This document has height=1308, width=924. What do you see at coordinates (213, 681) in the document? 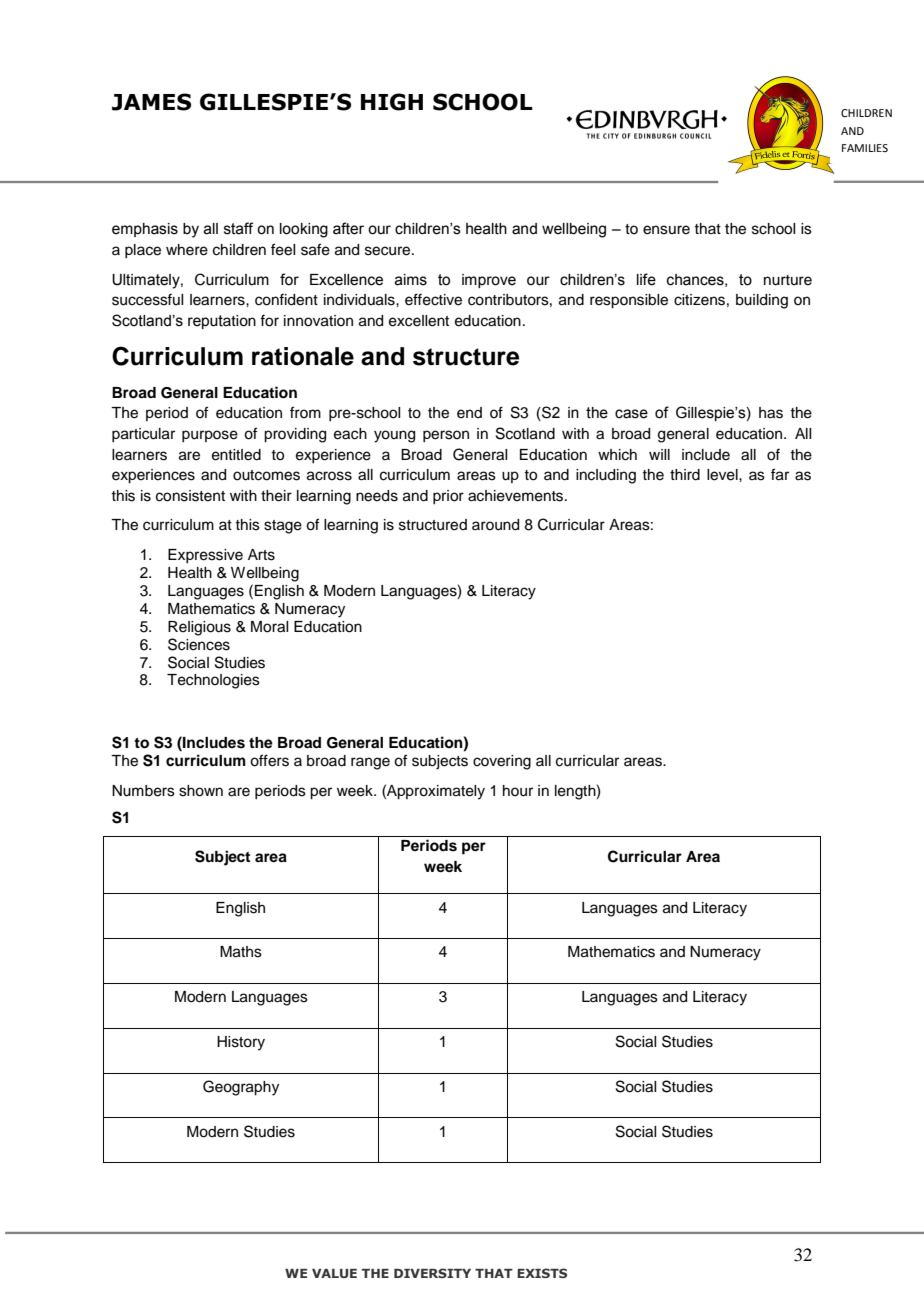
I see `Technologies` at bounding box center [213, 681].
